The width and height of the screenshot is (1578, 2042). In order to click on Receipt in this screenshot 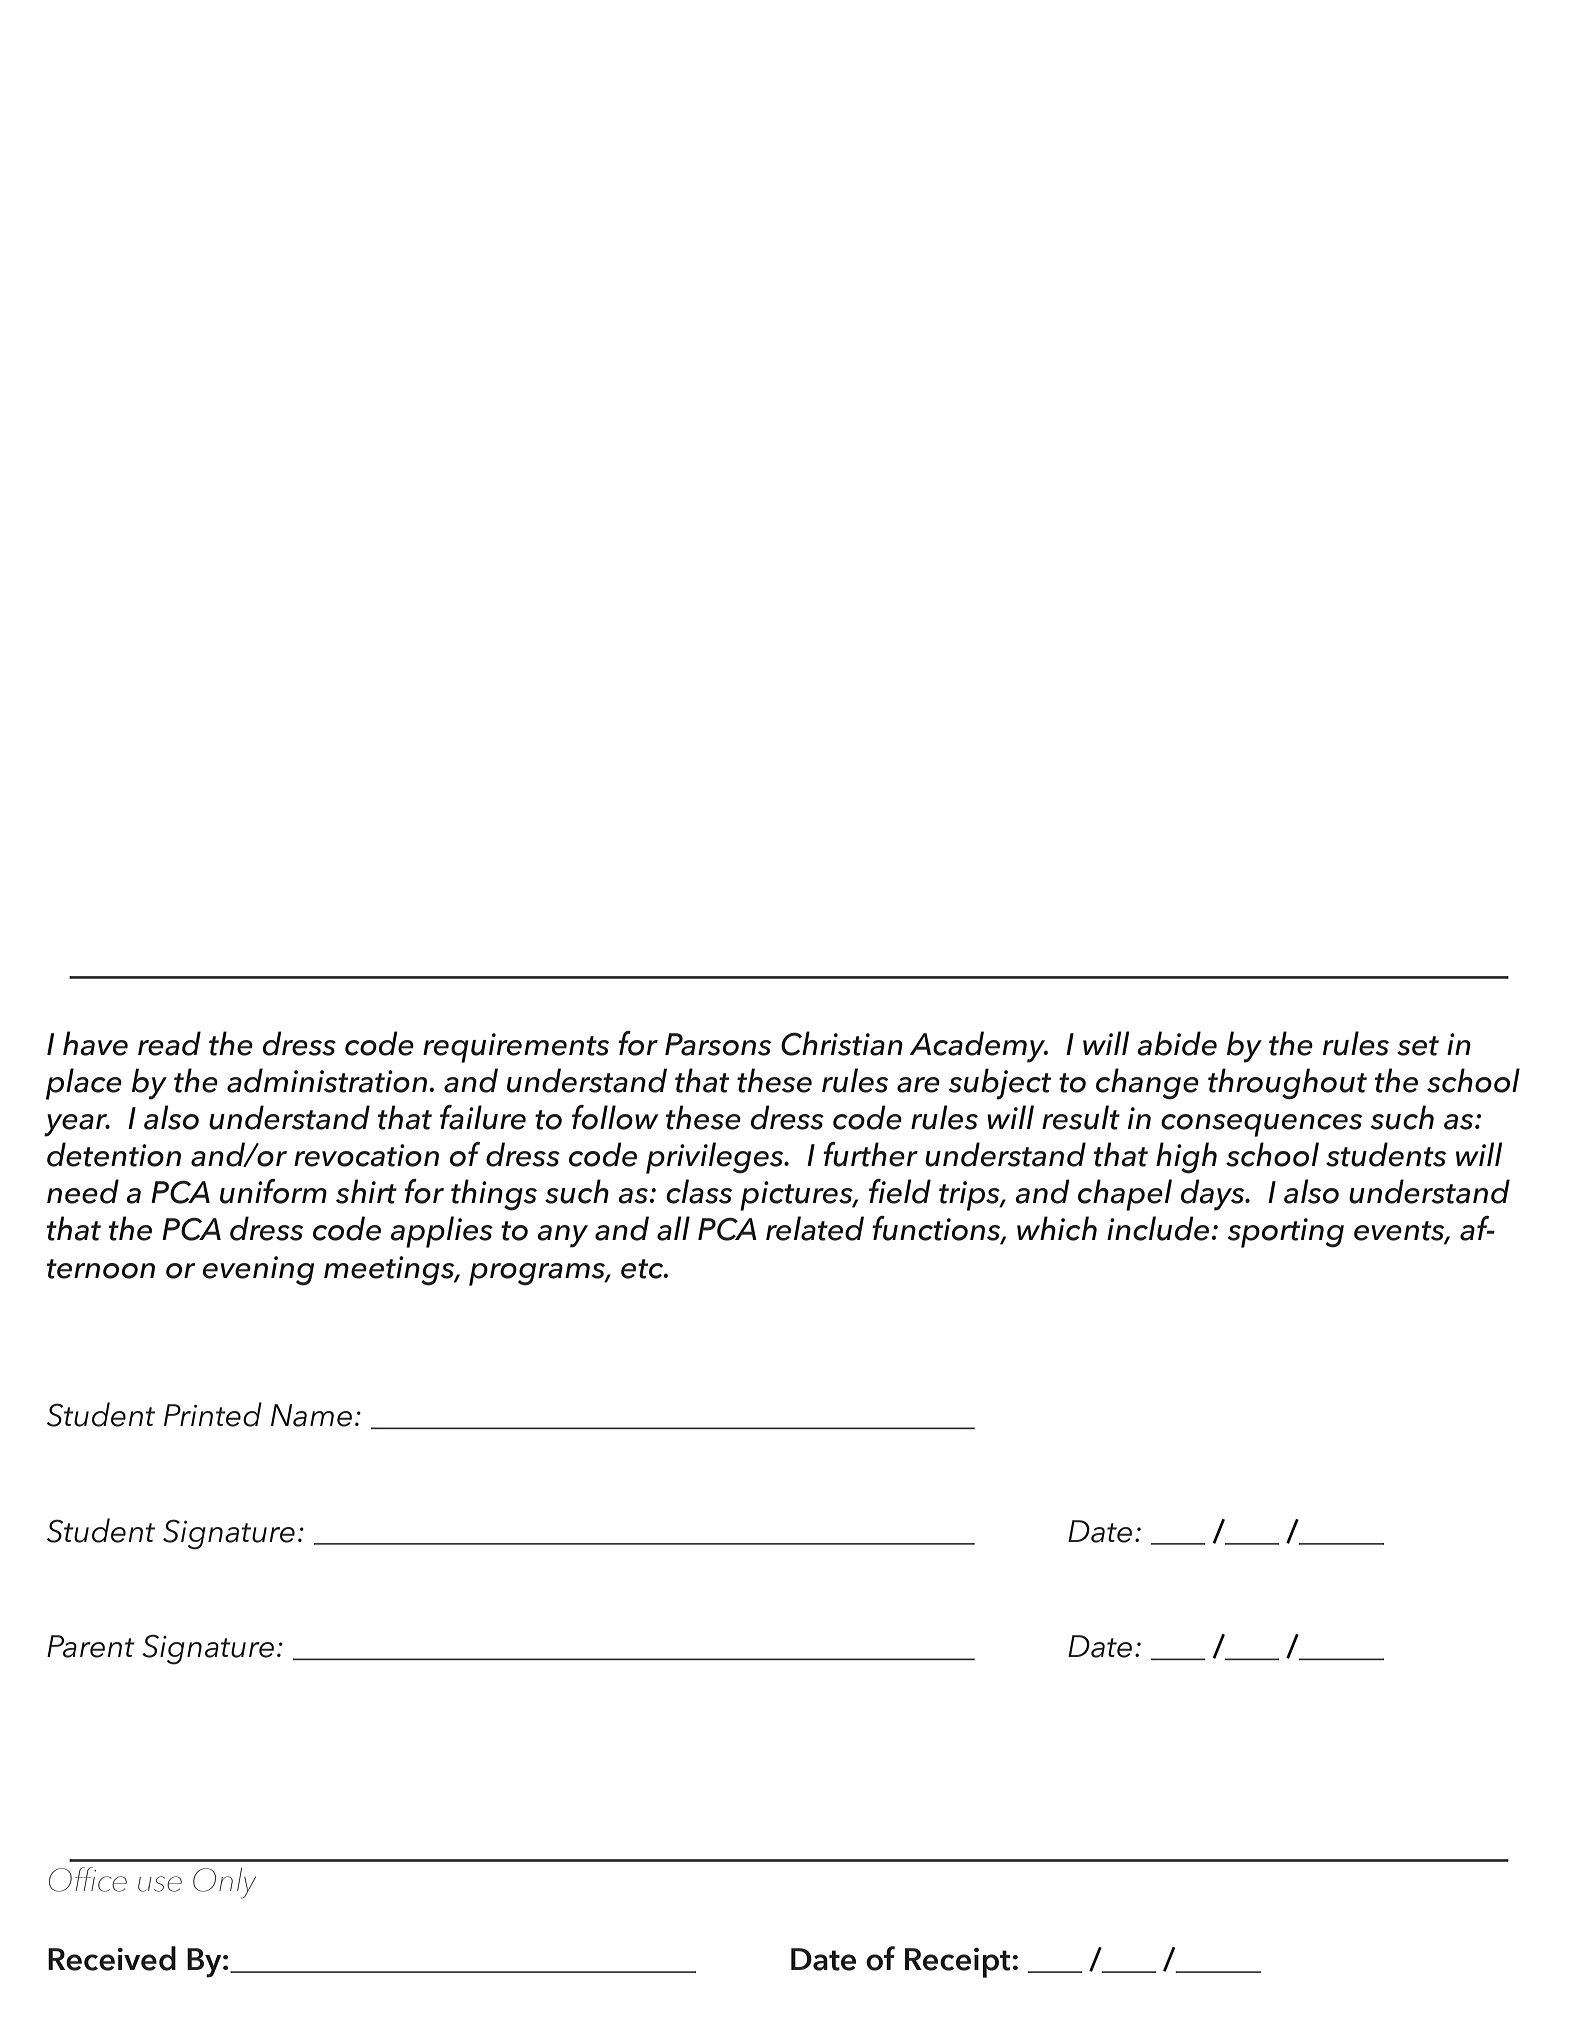, I will do `click(959, 1962)`.
